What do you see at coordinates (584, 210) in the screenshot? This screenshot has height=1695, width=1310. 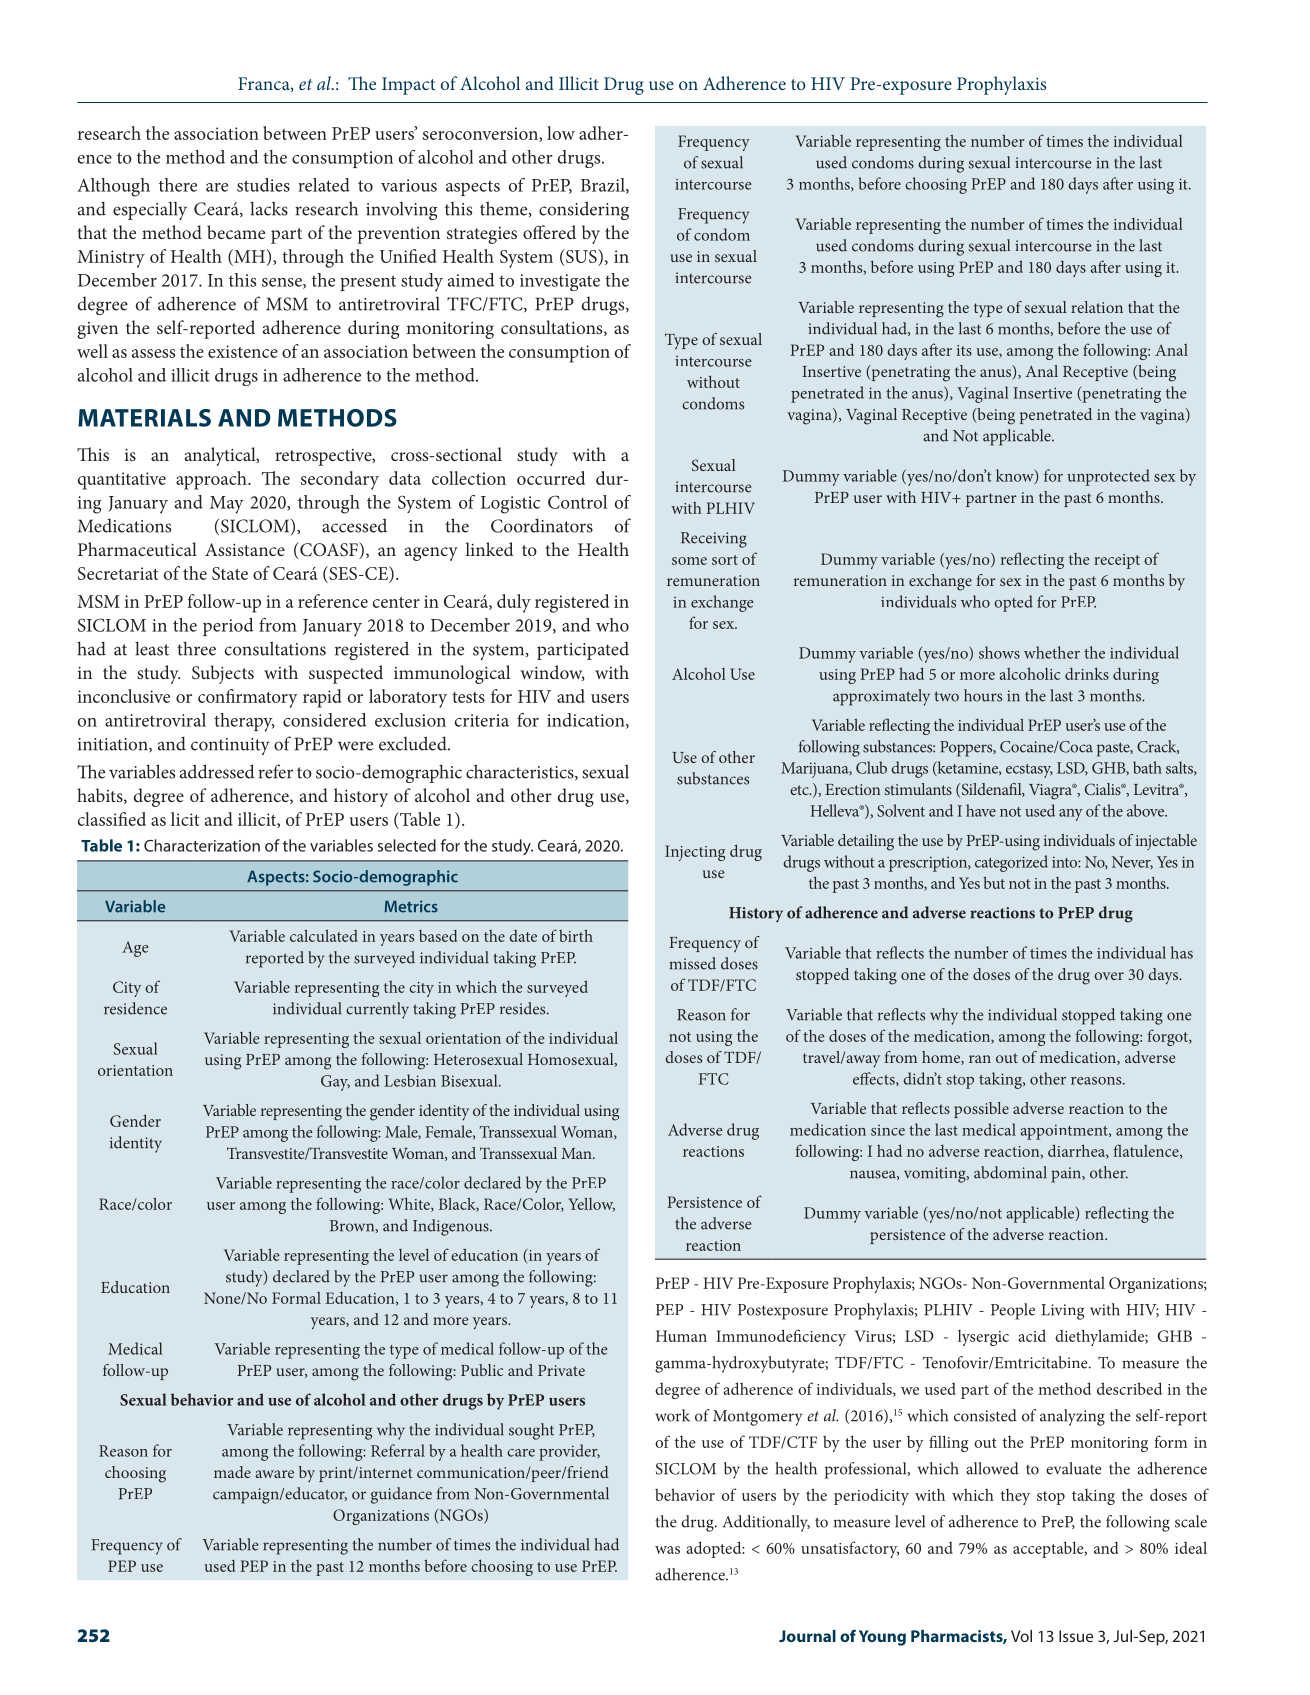 I see `considering` at bounding box center [584, 210].
